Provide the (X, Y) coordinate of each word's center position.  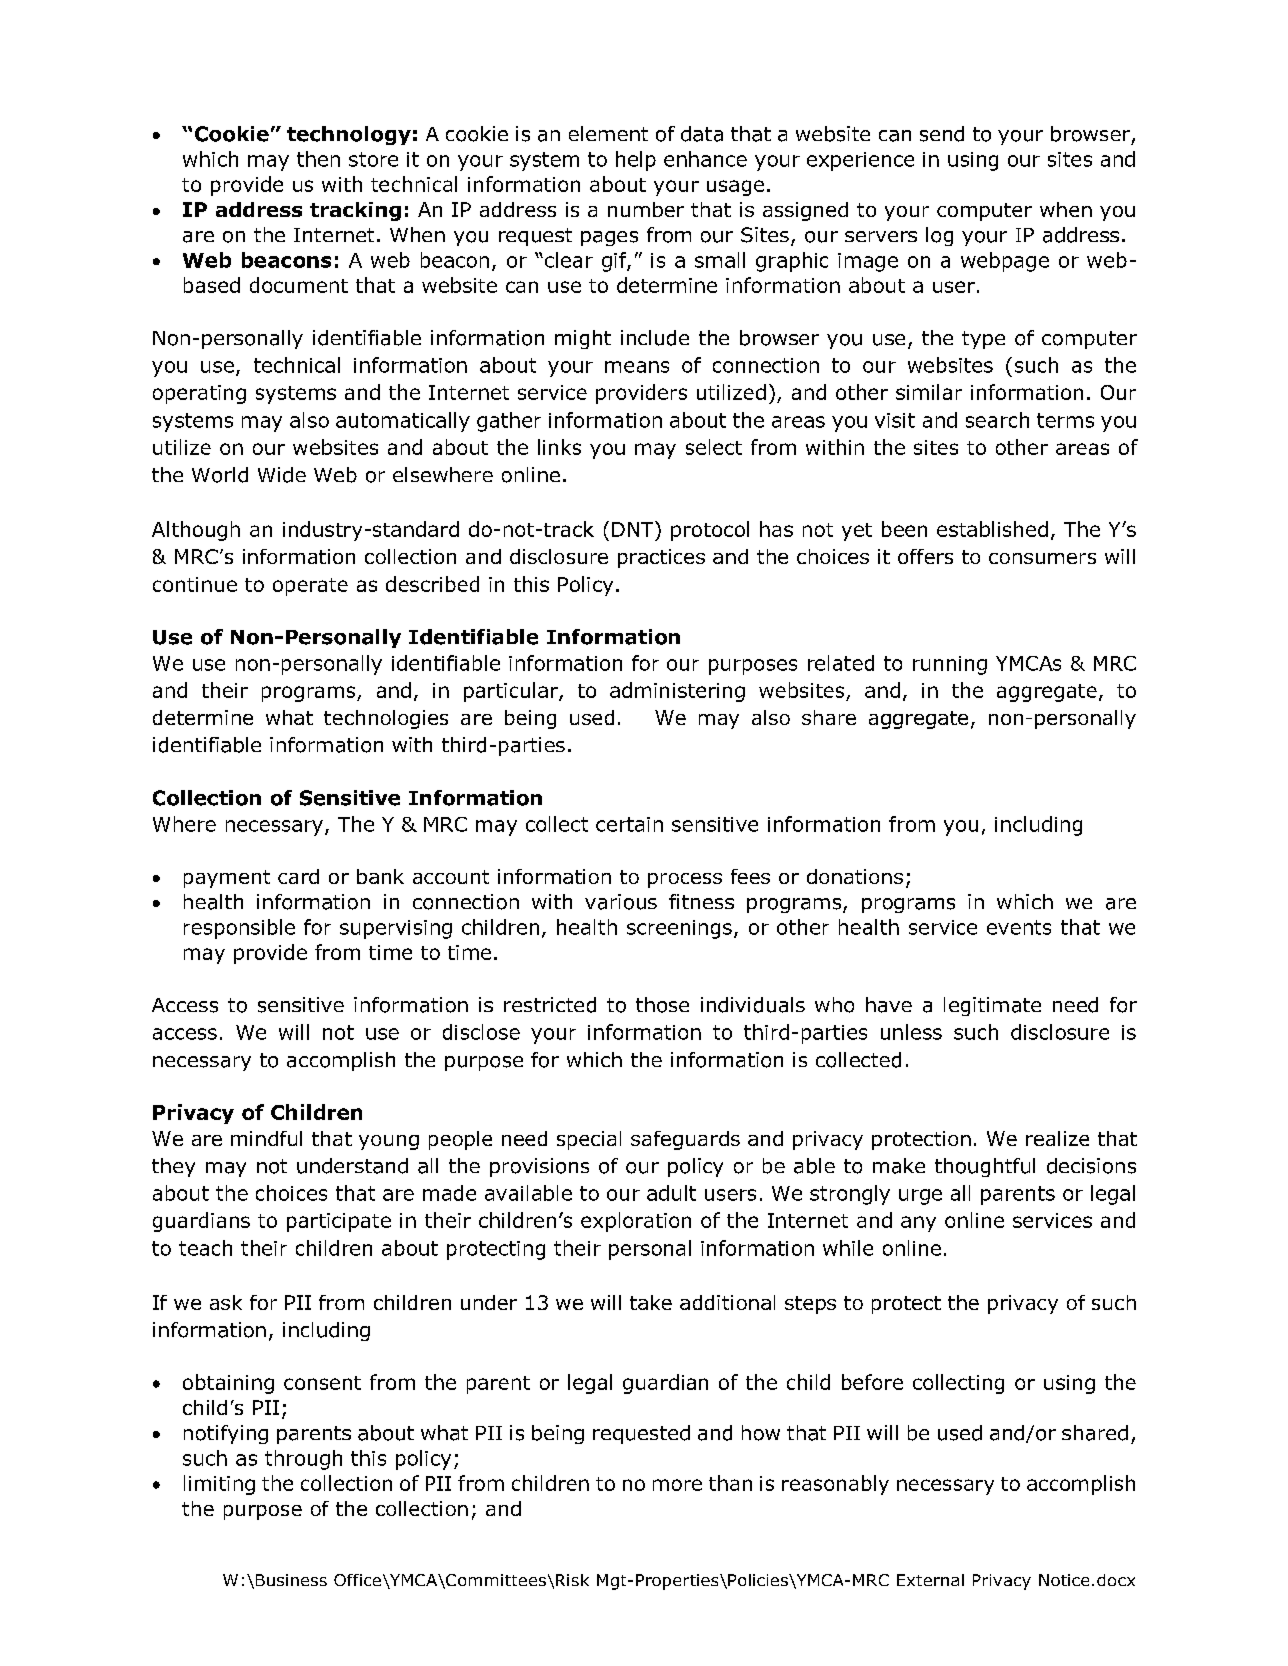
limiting (219, 1485)
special (589, 1140)
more (677, 1485)
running (950, 665)
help (636, 161)
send (942, 134)
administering (677, 692)
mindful (266, 1138)
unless (911, 1032)
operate (310, 587)
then (318, 159)
